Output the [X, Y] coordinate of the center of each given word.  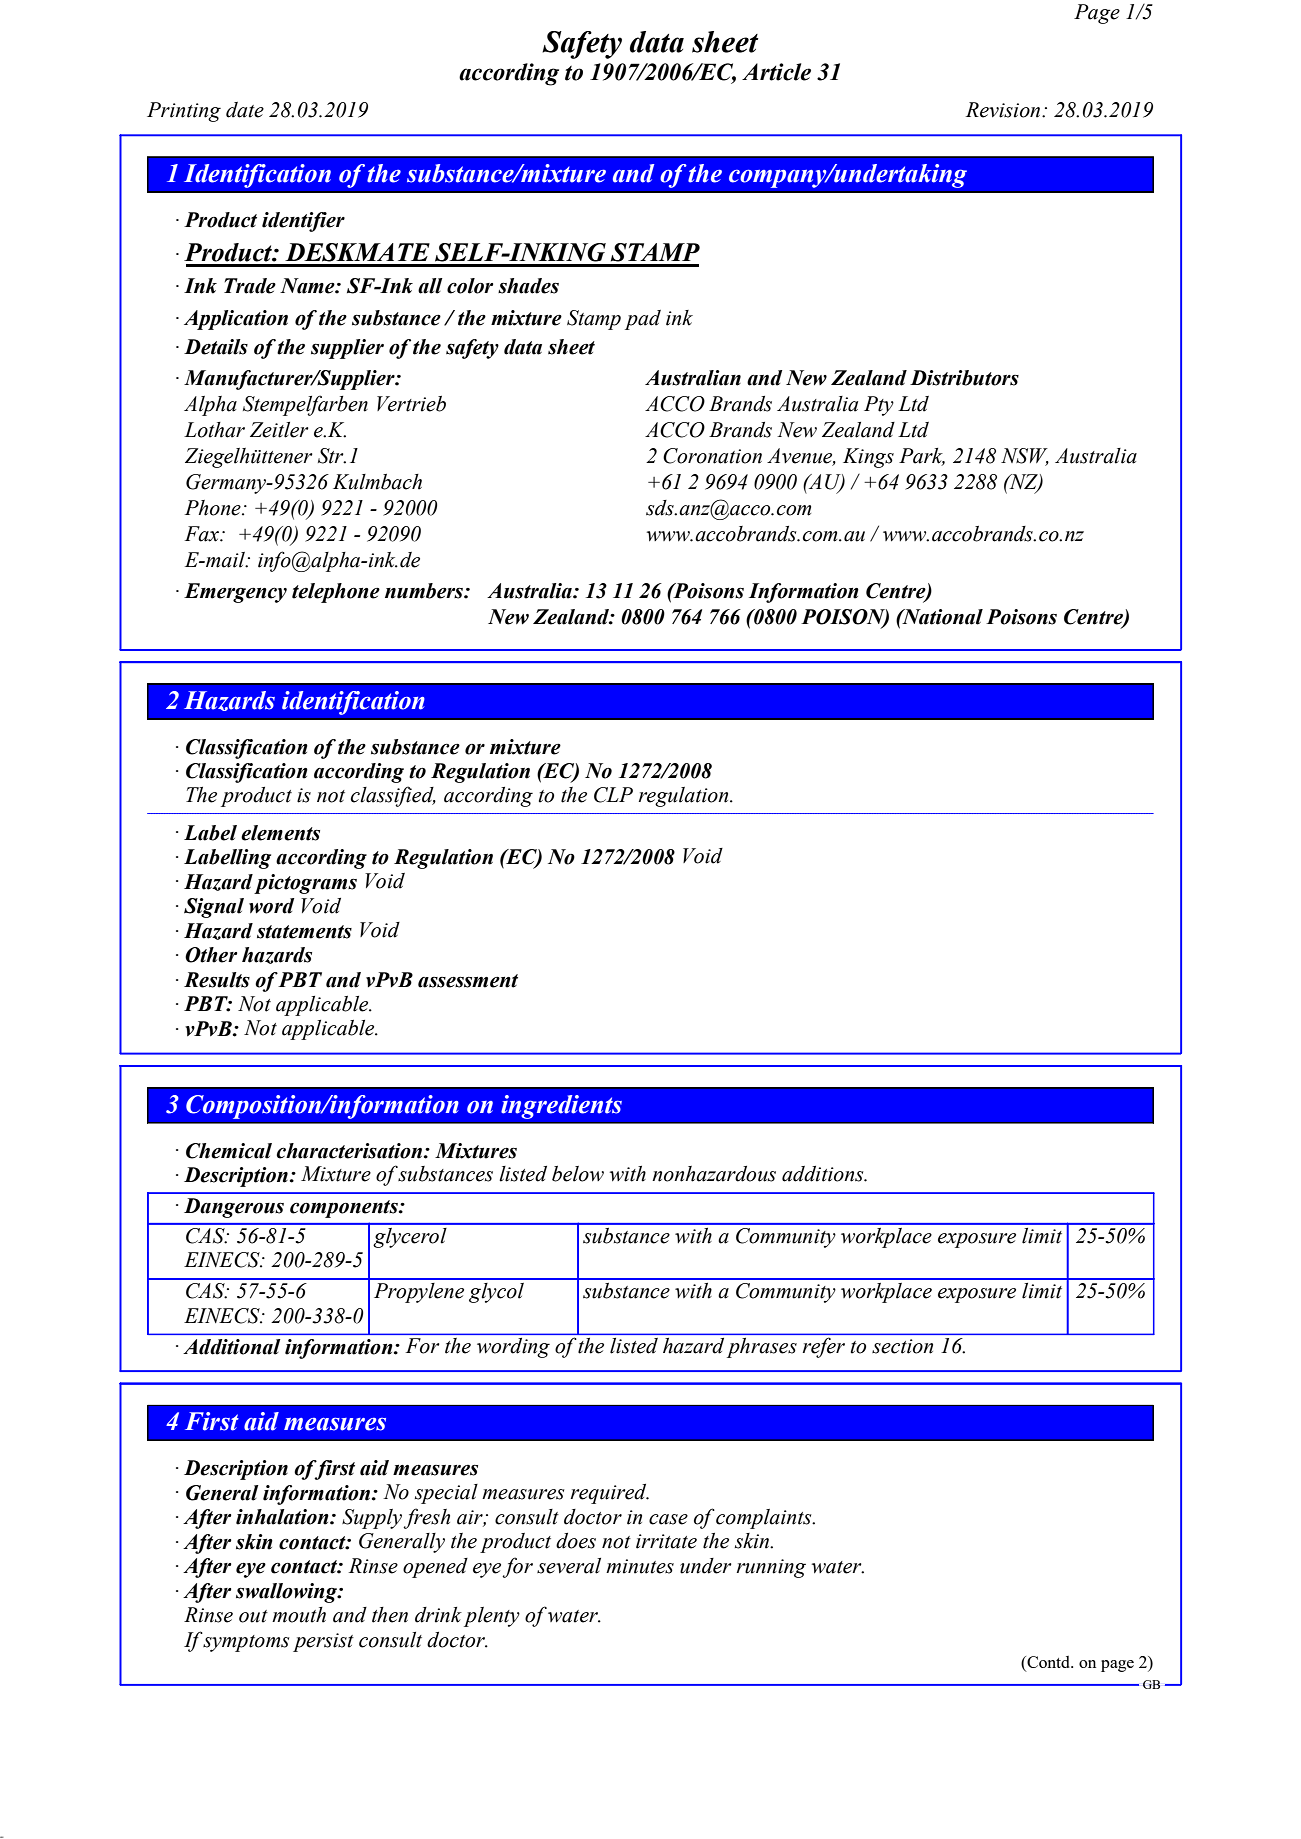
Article [776, 72]
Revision [1004, 110]
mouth [299, 1615]
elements [280, 833]
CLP [613, 795]
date [245, 110]
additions [824, 1174]
